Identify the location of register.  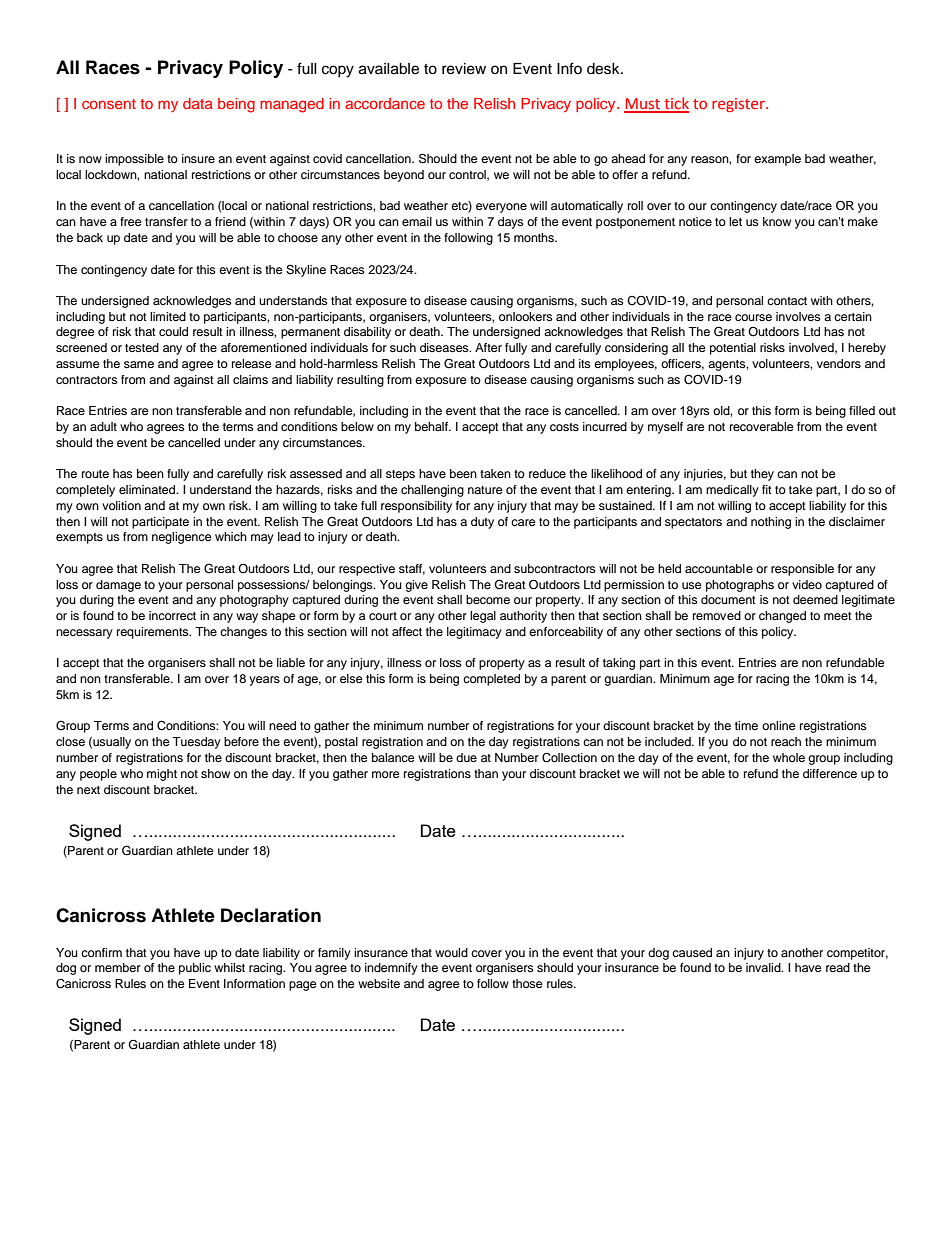
(739, 105).
